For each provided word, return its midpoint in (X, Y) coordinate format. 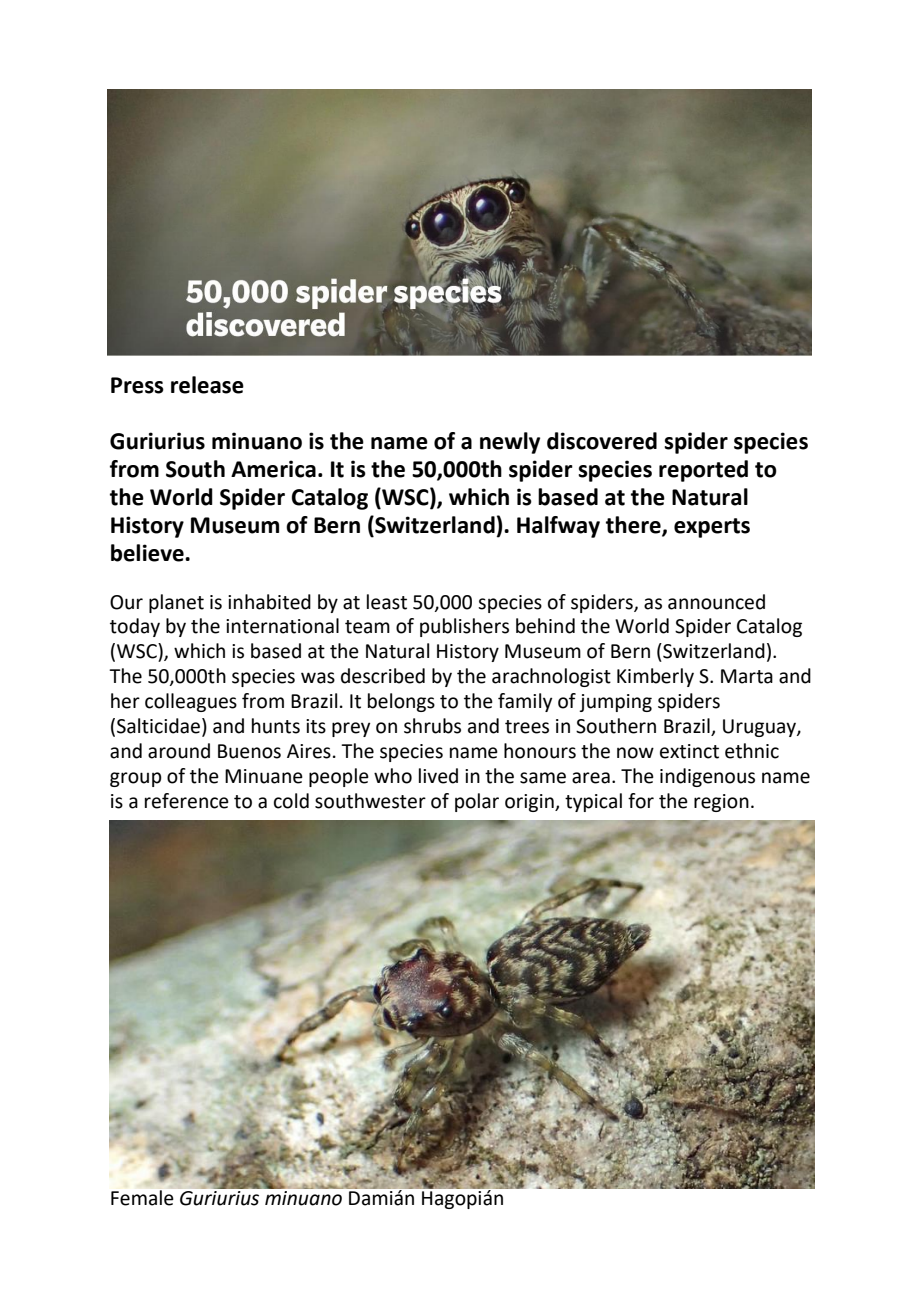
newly (510, 443)
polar (477, 802)
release (207, 385)
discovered (602, 441)
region (721, 803)
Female (142, 1198)
